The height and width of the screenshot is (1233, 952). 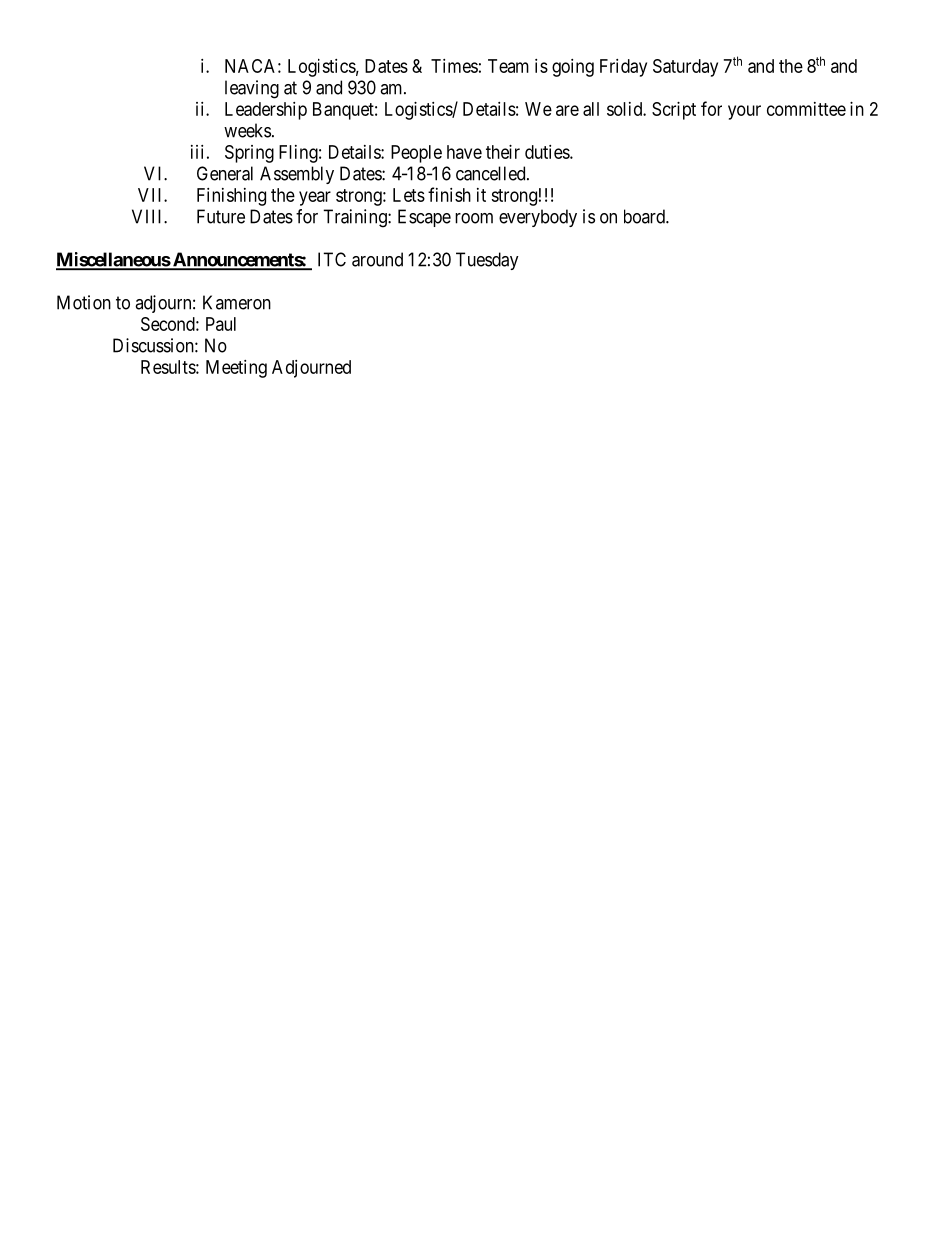 What do you see at coordinates (221, 324) in the screenshot?
I see `Paul` at bounding box center [221, 324].
